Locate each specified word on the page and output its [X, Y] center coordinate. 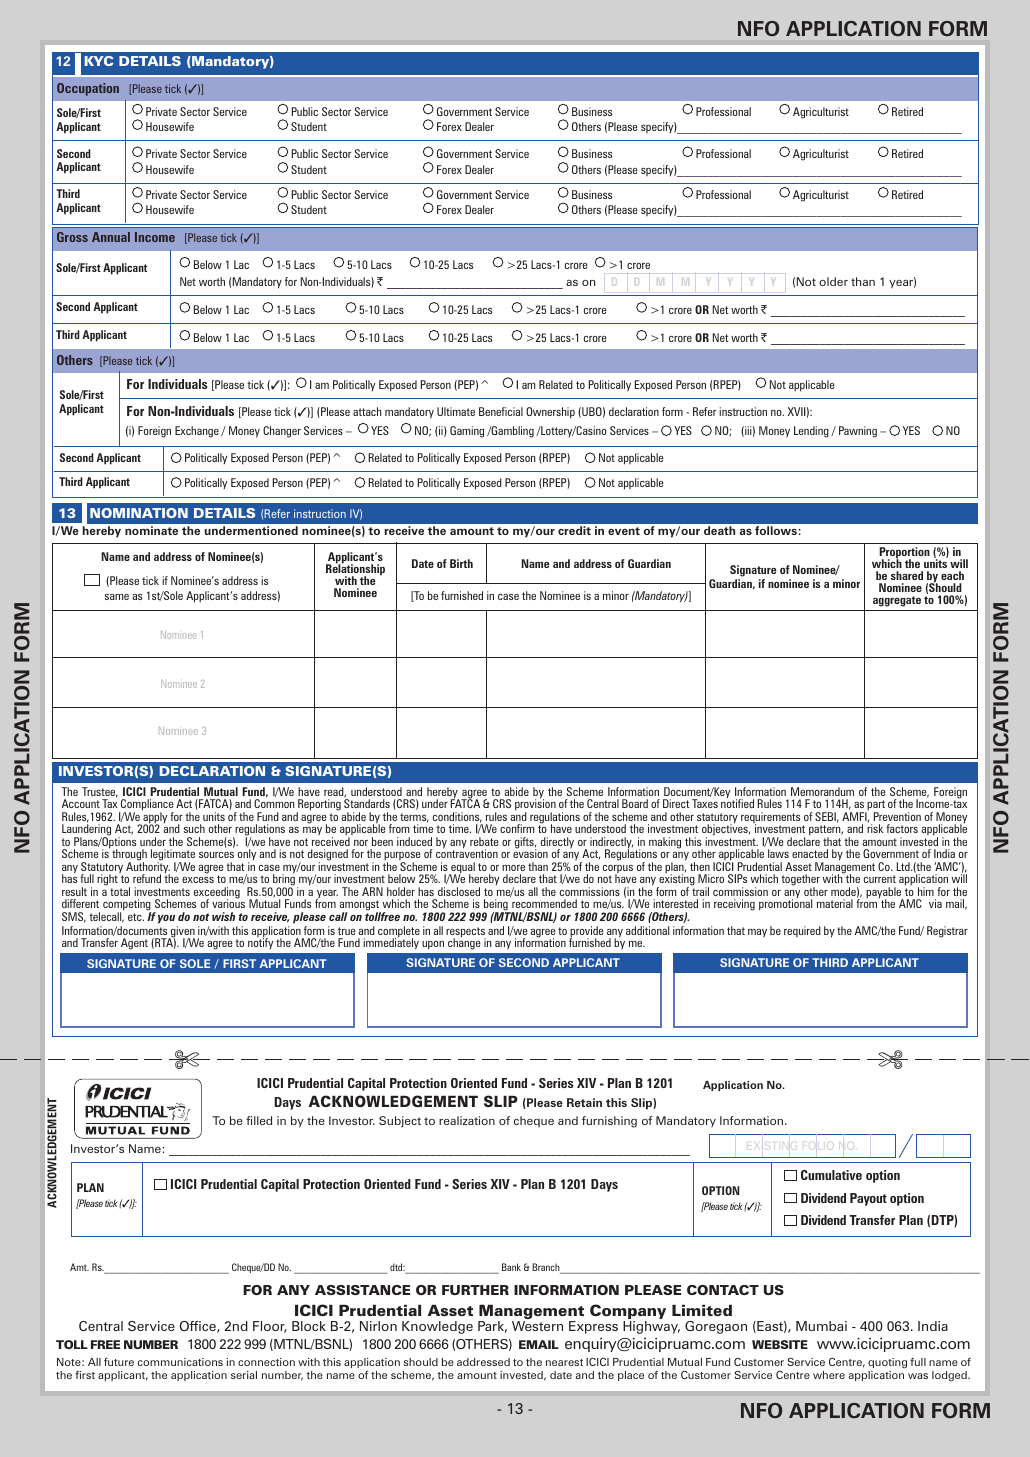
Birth [461, 563]
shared [907, 575]
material [835, 903]
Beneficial [501, 411]
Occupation [88, 89]
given [182, 933]
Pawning [858, 432]
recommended [544, 903]
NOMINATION [139, 513]
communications [180, 1362]
